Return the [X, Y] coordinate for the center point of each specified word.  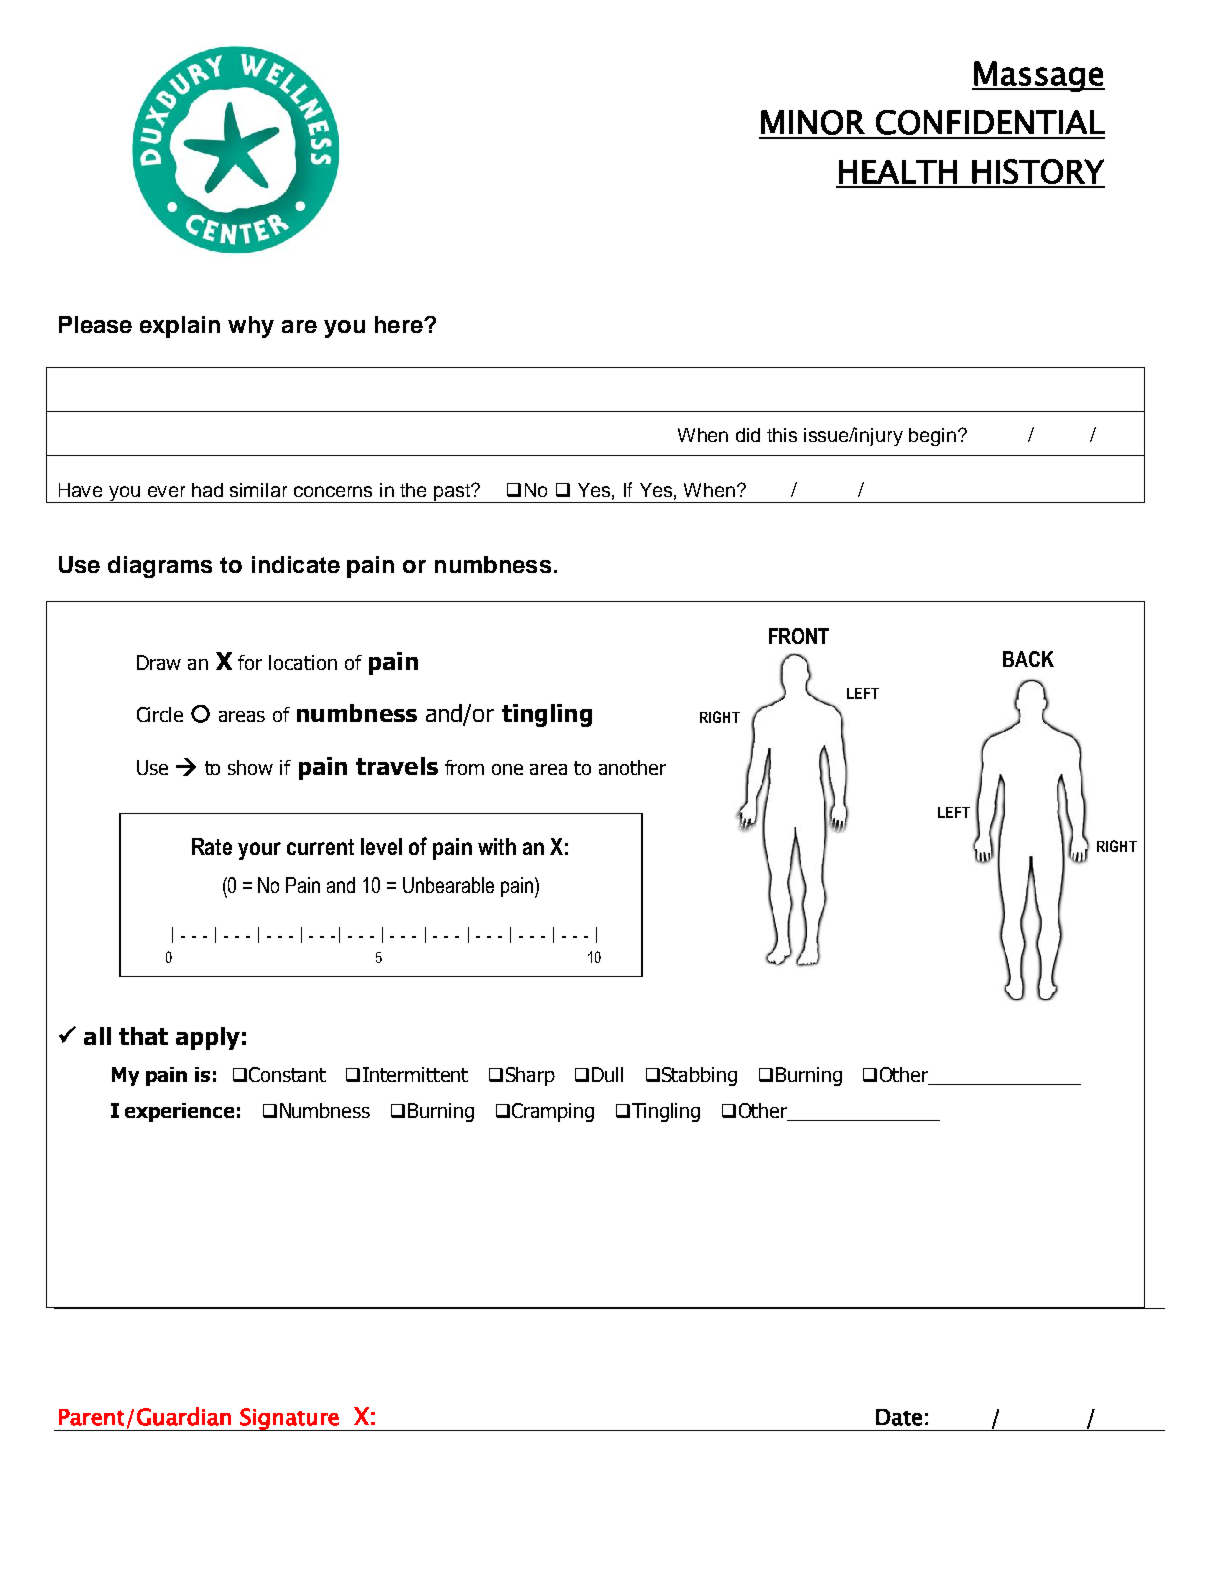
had [207, 490]
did [748, 435]
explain [180, 327]
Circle [160, 714]
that [143, 1036]
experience [179, 1112]
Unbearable [448, 885]
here [400, 324]
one [507, 769]
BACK [1028, 659]
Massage [1038, 76]
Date [899, 1417]
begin [934, 437]
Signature [289, 1419]
